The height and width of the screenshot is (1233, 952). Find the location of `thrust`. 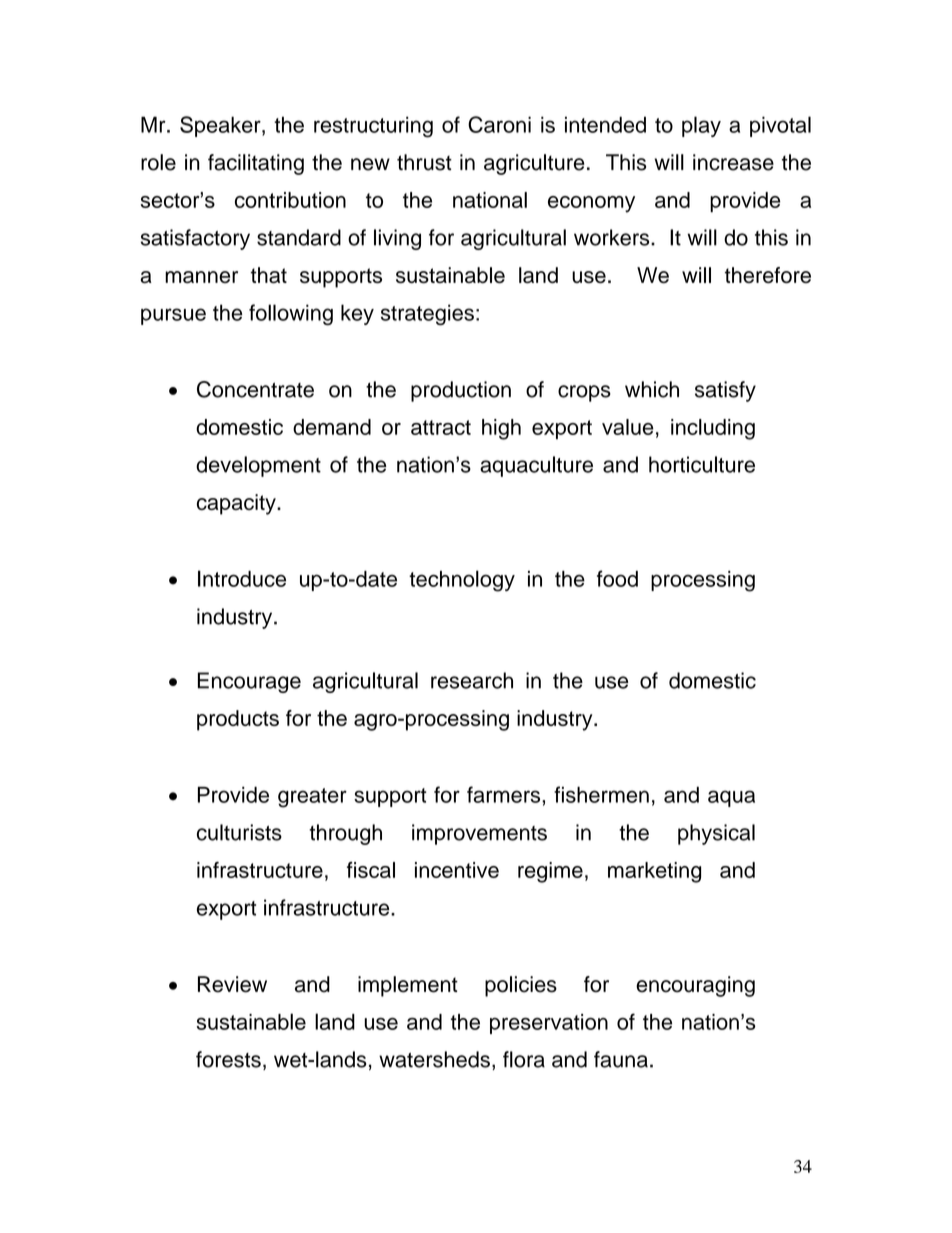

thrust is located at coordinates (424, 162).
